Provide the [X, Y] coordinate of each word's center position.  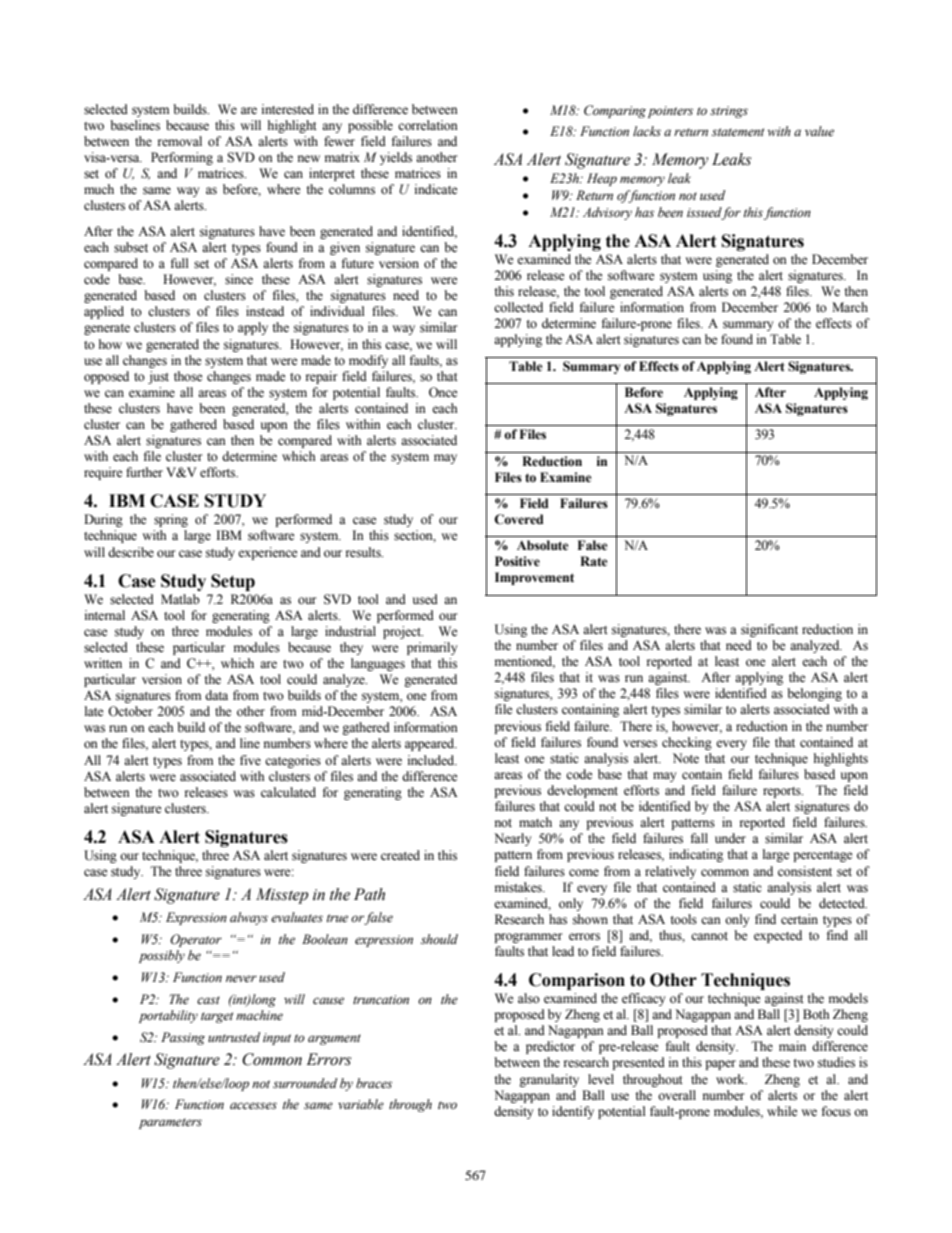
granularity [549, 1080]
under [730, 838]
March [850, 307]
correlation [428, 125]
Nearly [513, 839]
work [731, 1079]
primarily [432, 648]
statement [738, 132]
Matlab [180, 599]
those [188, 376]
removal [180, 141]
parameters [170, 1123]
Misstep [282, 896]
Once [443, 392]
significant [769, 630]
